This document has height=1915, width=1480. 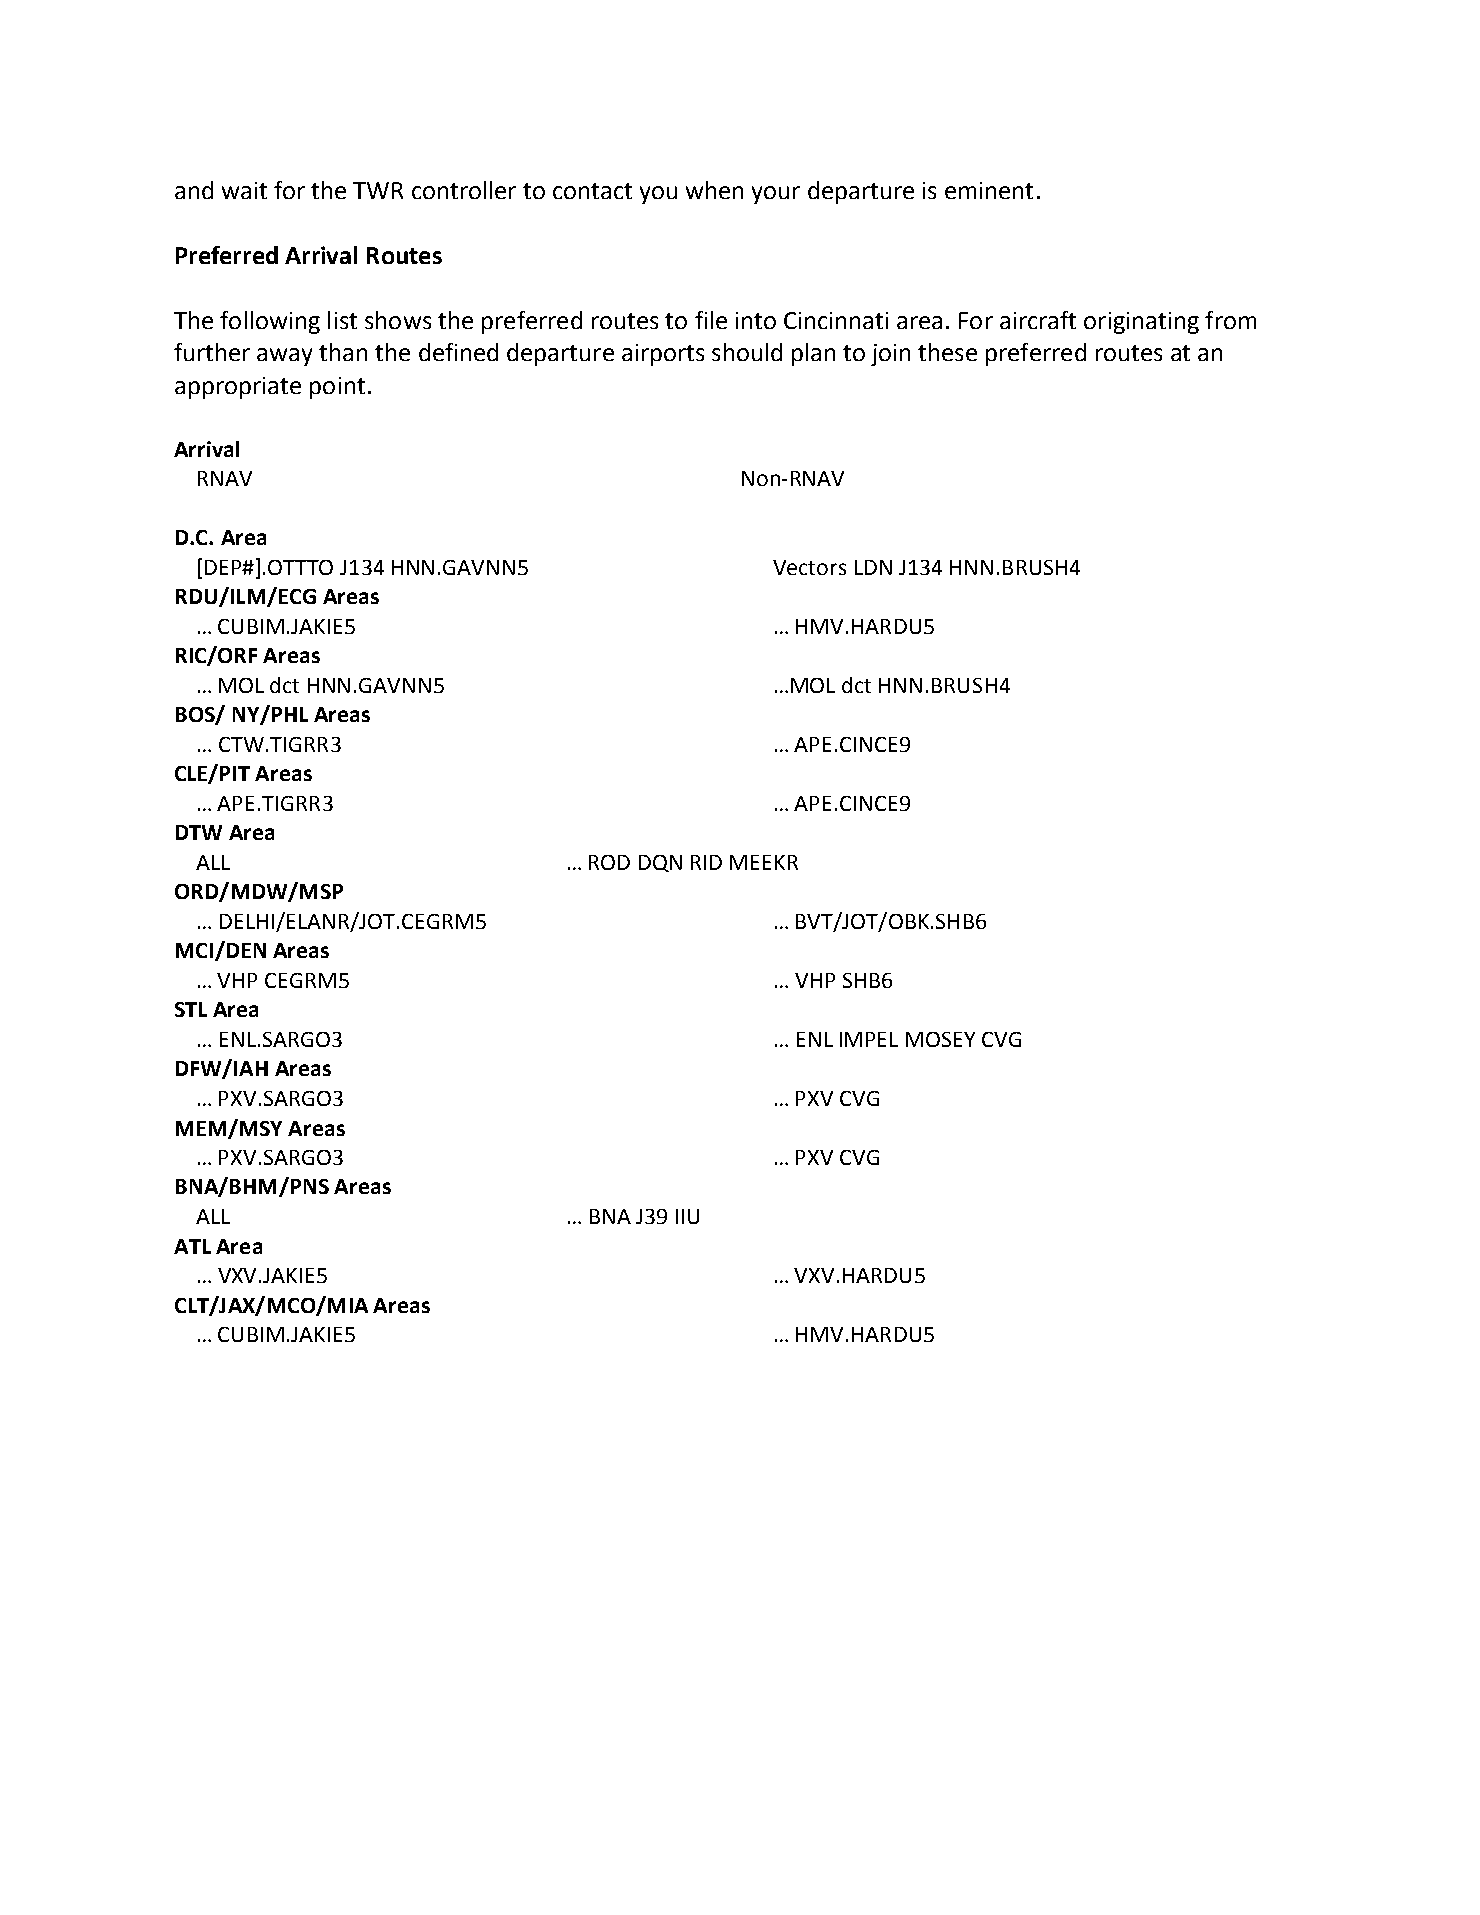 I want to click on wait, so click(x=244, y=190).
